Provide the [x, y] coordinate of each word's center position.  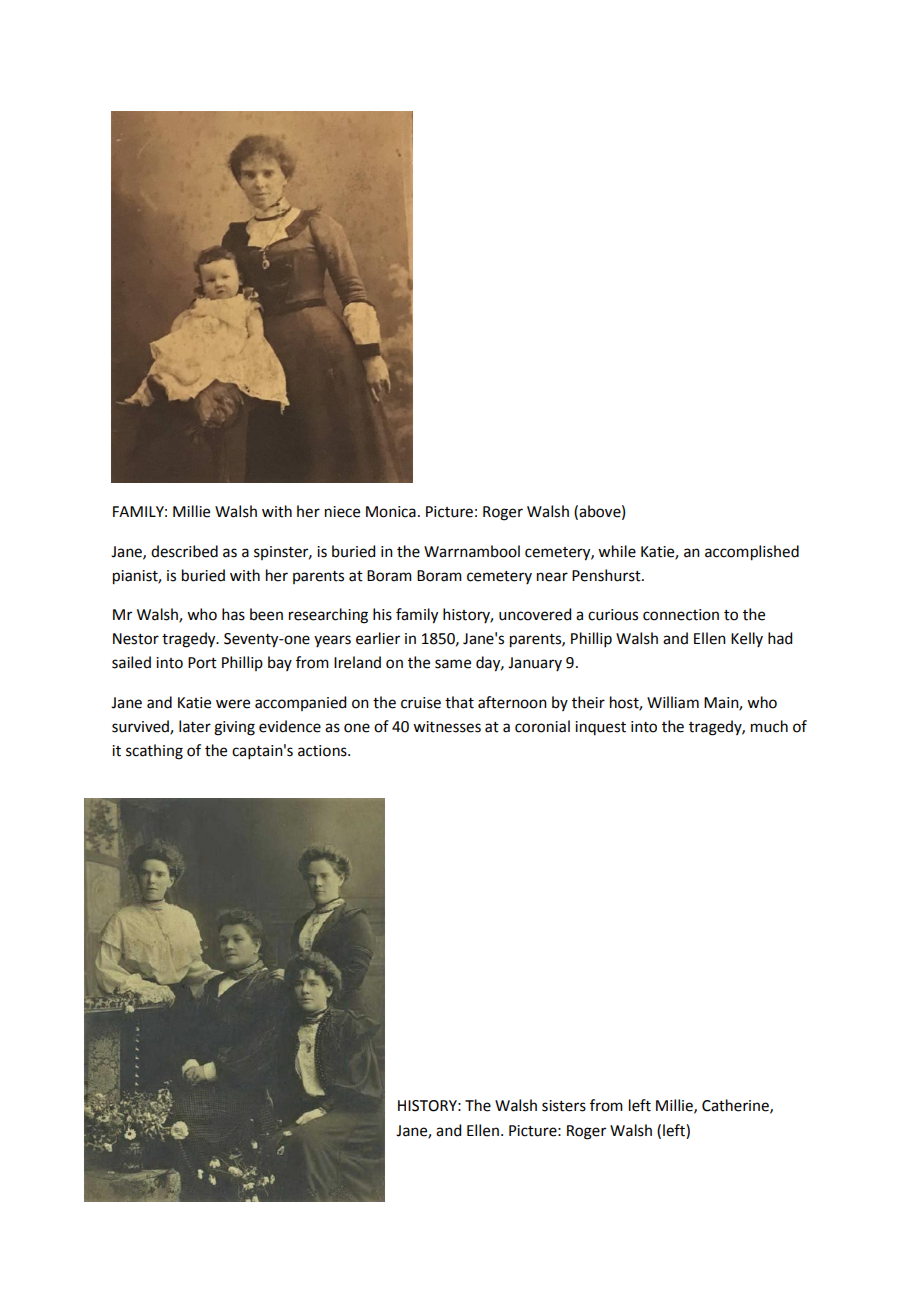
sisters [564, 1106]
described [184, 551]
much [769, 726]
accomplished [752, 553]
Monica [391, 512]
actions [323, 751]
